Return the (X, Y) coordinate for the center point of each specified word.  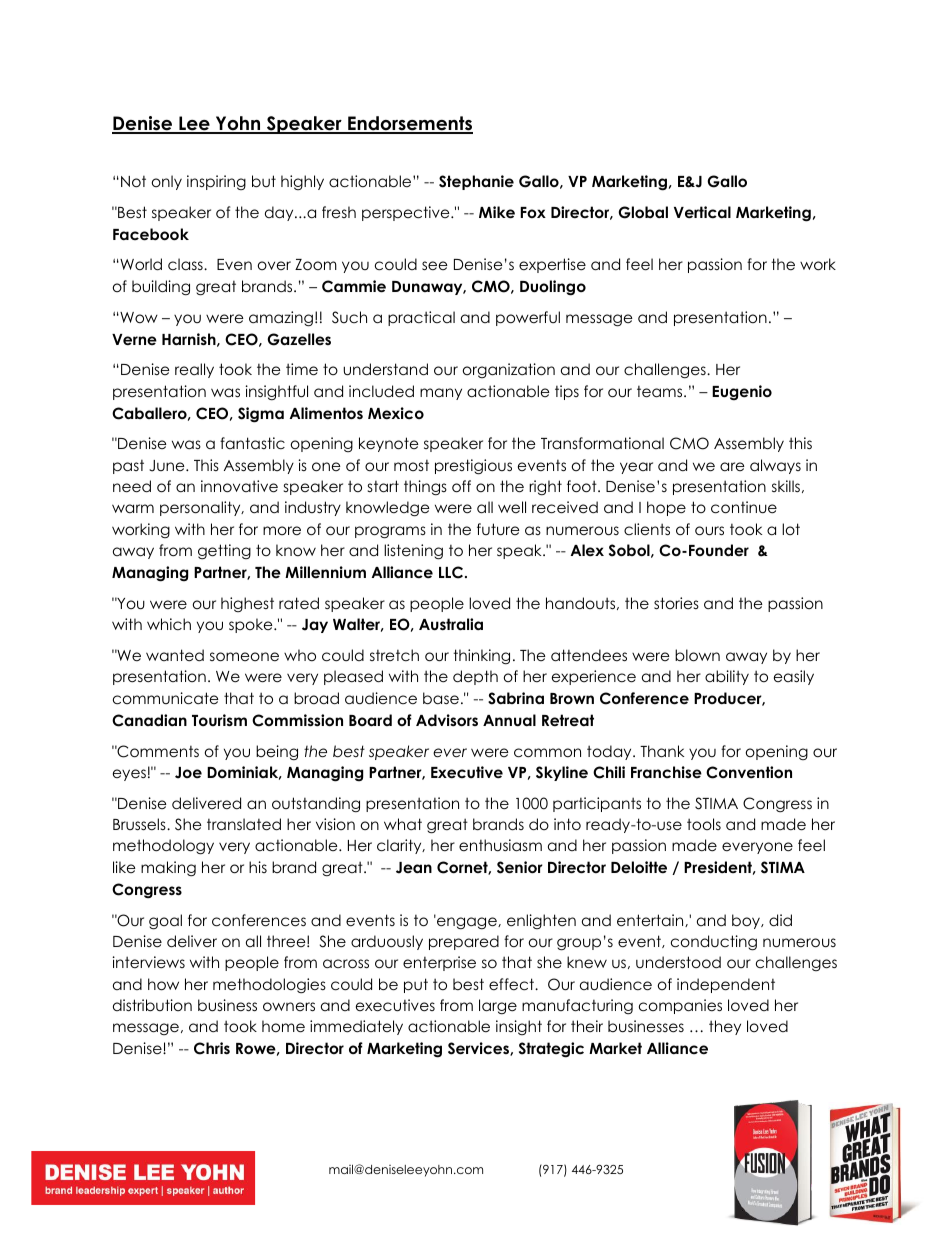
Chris (212, 1048)
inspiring (216, 182)
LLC (452, 572)
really (194, 370)
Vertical (702, 212)
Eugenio (742, 392)
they (725, 1027)
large (498, 1007)
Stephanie (476, 182)
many (441, 394)
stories (676, 603)
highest (247, 604)
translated (244, 824)
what (403, 824)
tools (704, 824)
